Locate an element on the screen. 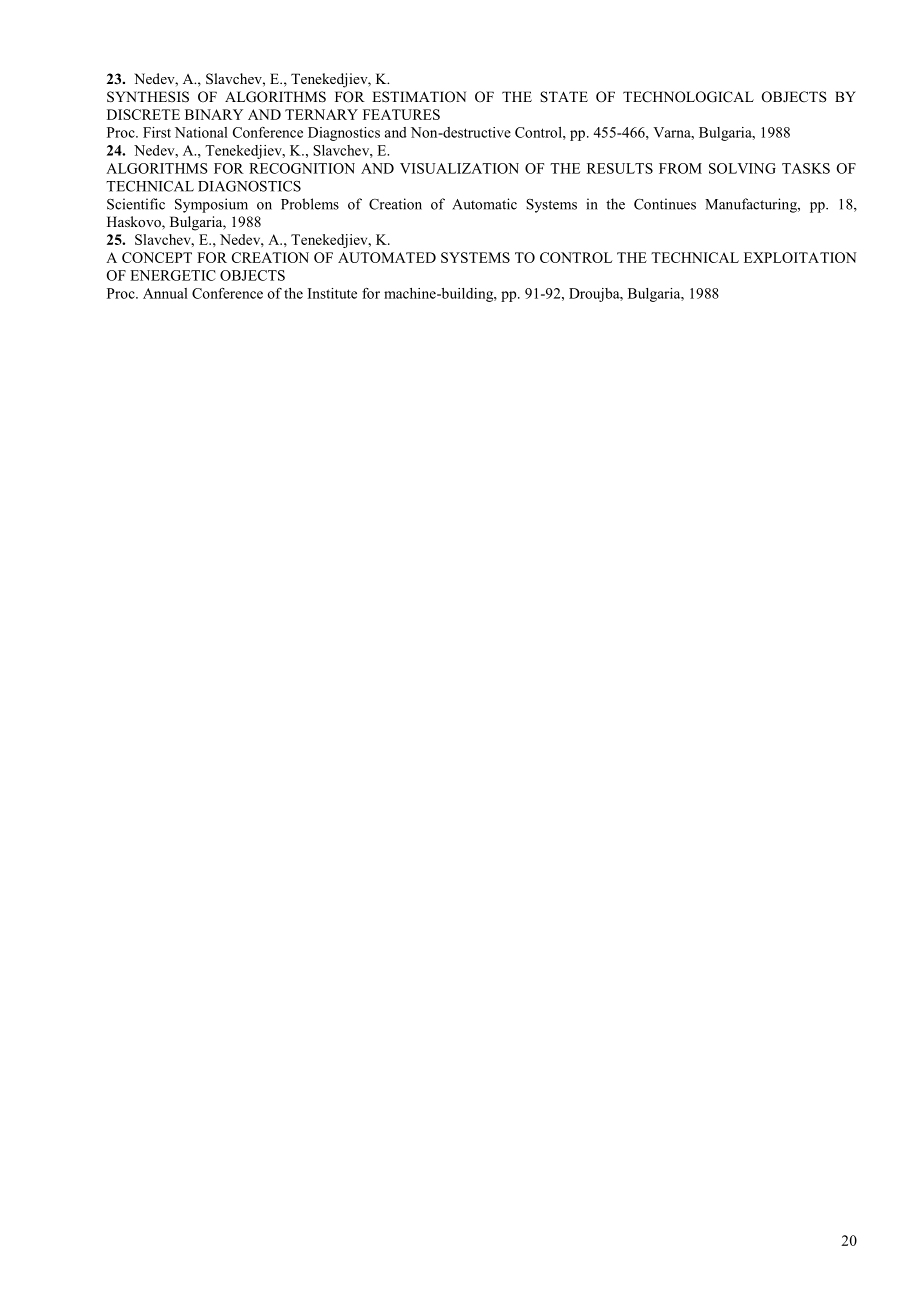 The width and height of the screenshot is (924, 1308). Continues is located at coordinates (665, 204).
